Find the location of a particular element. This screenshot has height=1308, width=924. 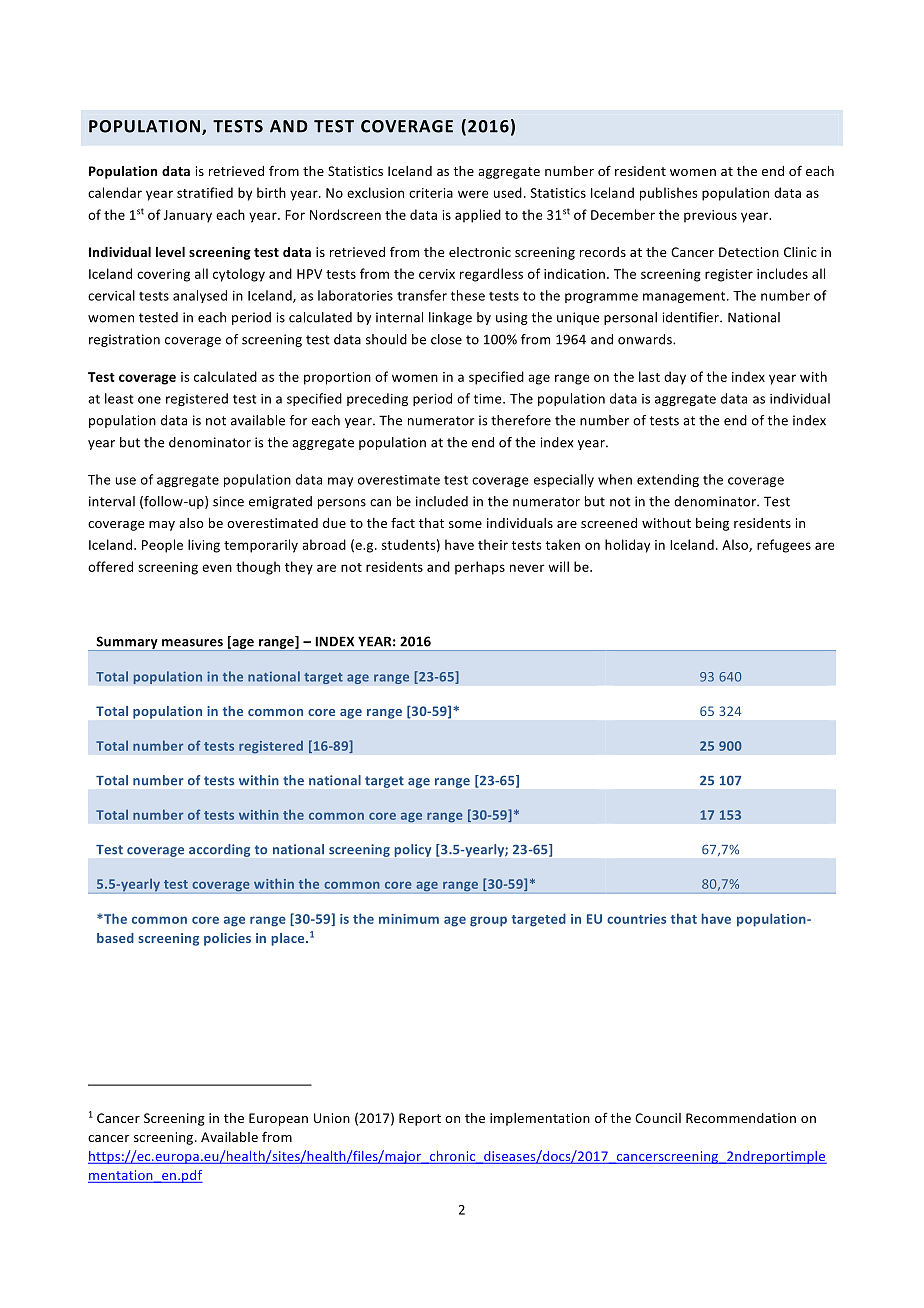

European is located at coordinates (278, 1119).
